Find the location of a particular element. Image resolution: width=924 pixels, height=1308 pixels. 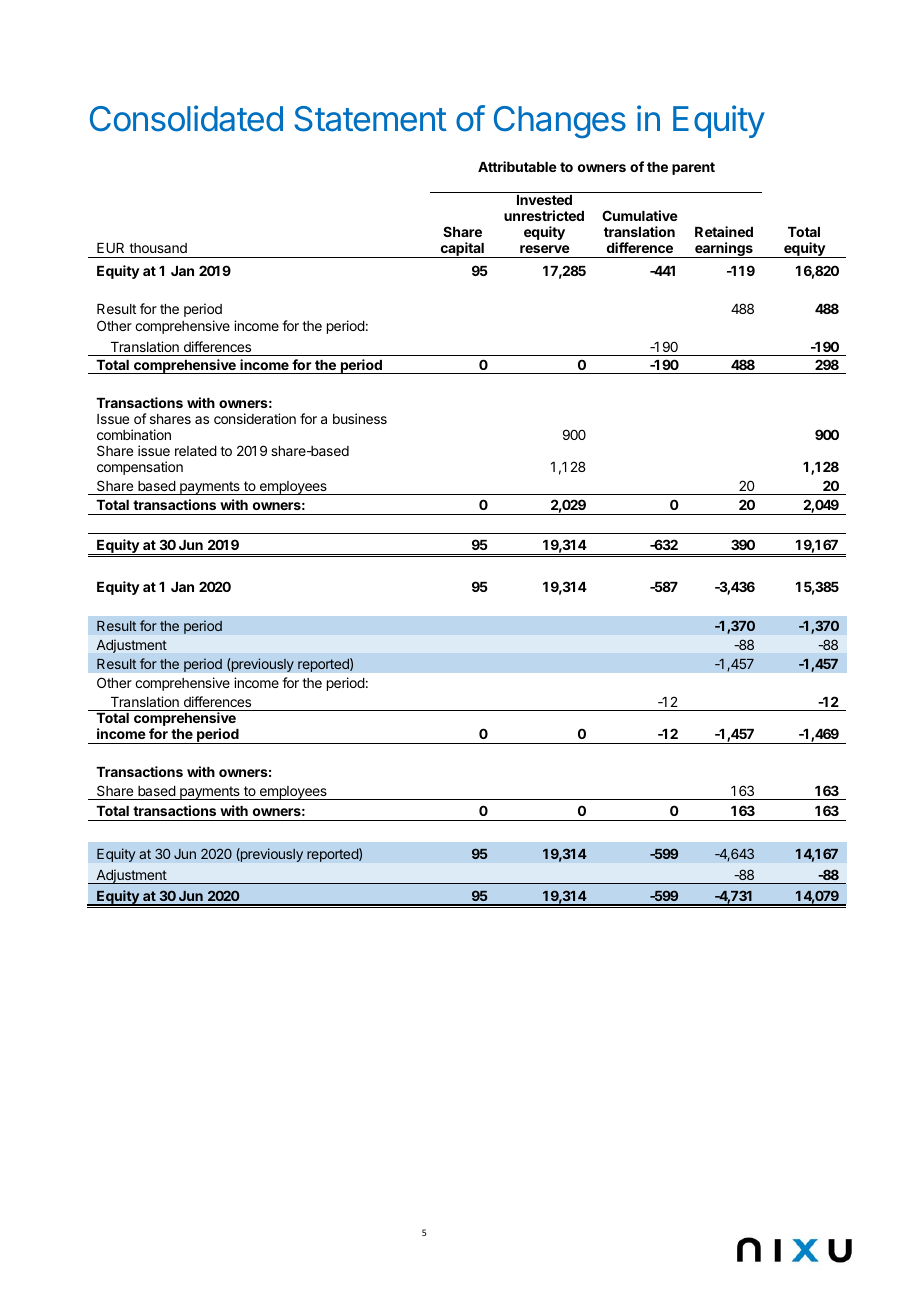

Statement is located at coordinates (370, 119).
